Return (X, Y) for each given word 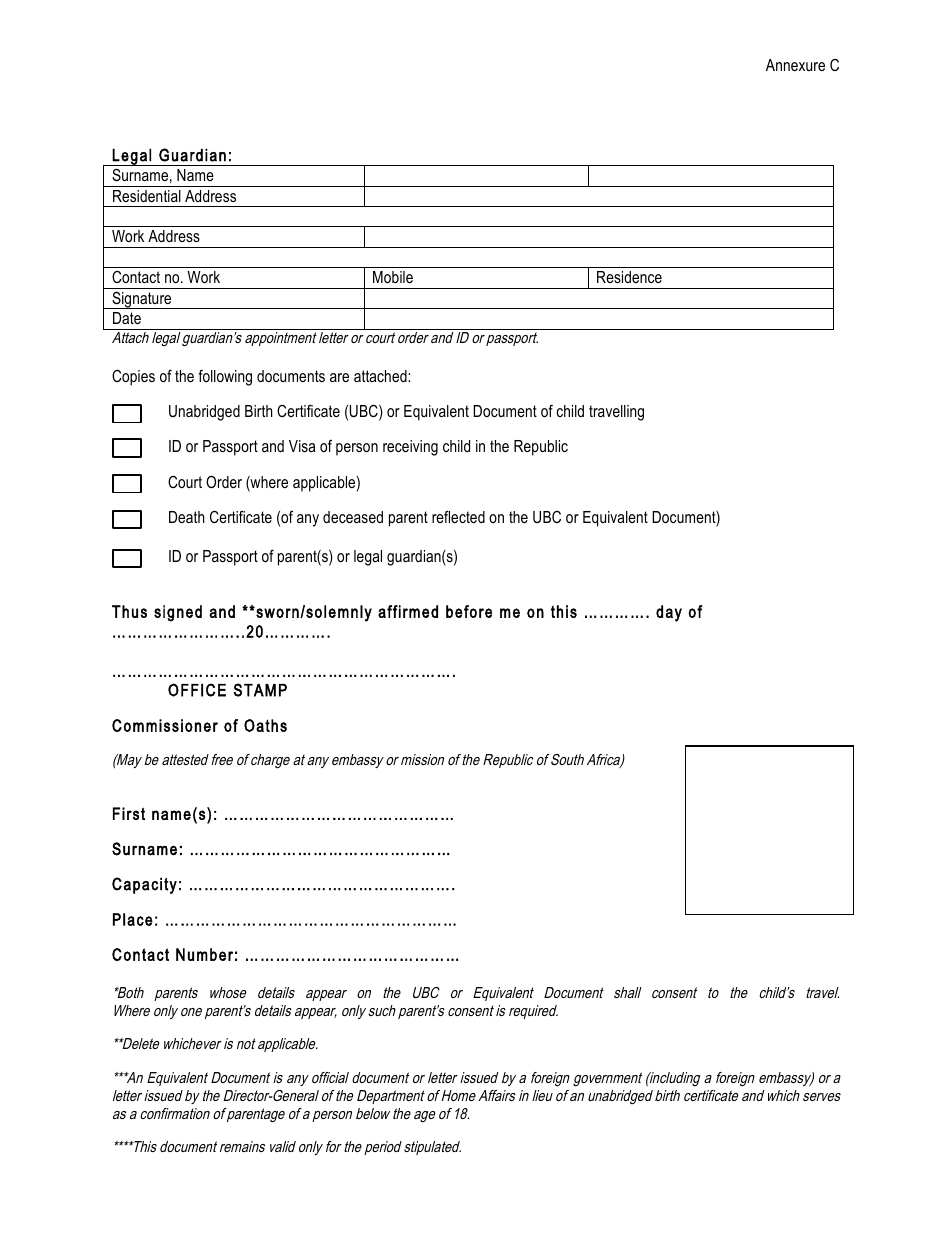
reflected (458, 516)
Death (187, 517)
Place (133, 919)
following (225, 377)
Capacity (144, 885)
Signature (142, 300)
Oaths (265, 725)
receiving (410, 448)
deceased (353, 517)
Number (204, 954)
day (669, 613)
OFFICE (197, 690)
